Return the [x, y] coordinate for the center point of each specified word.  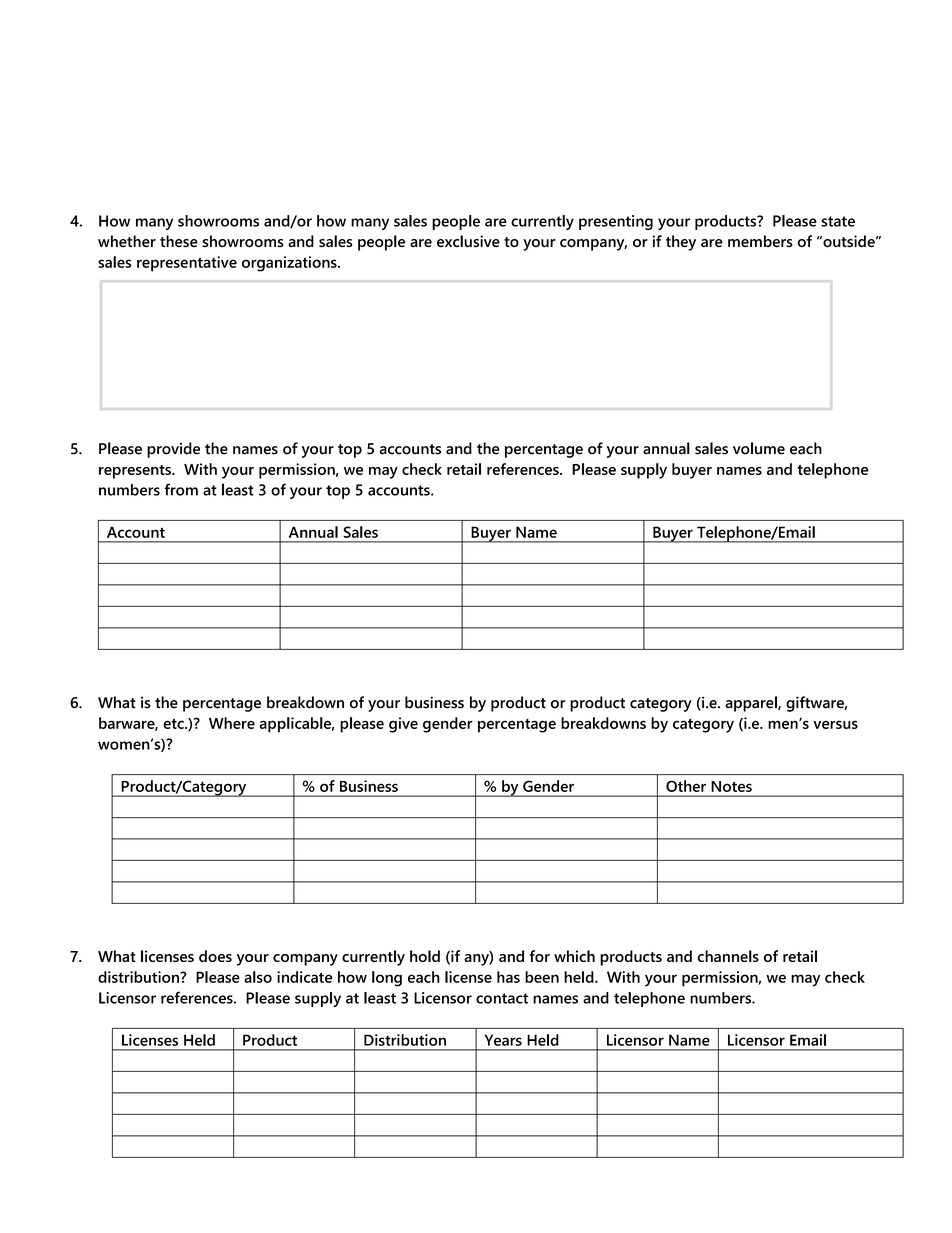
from [181, 489]
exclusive [468, 241]
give [403, 725]
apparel [752, 704]
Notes [731, 786]
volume [759, 448]
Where [232, 723]
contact [502, 998]
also [258, 977]
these [179, 241]
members [760, 241]
